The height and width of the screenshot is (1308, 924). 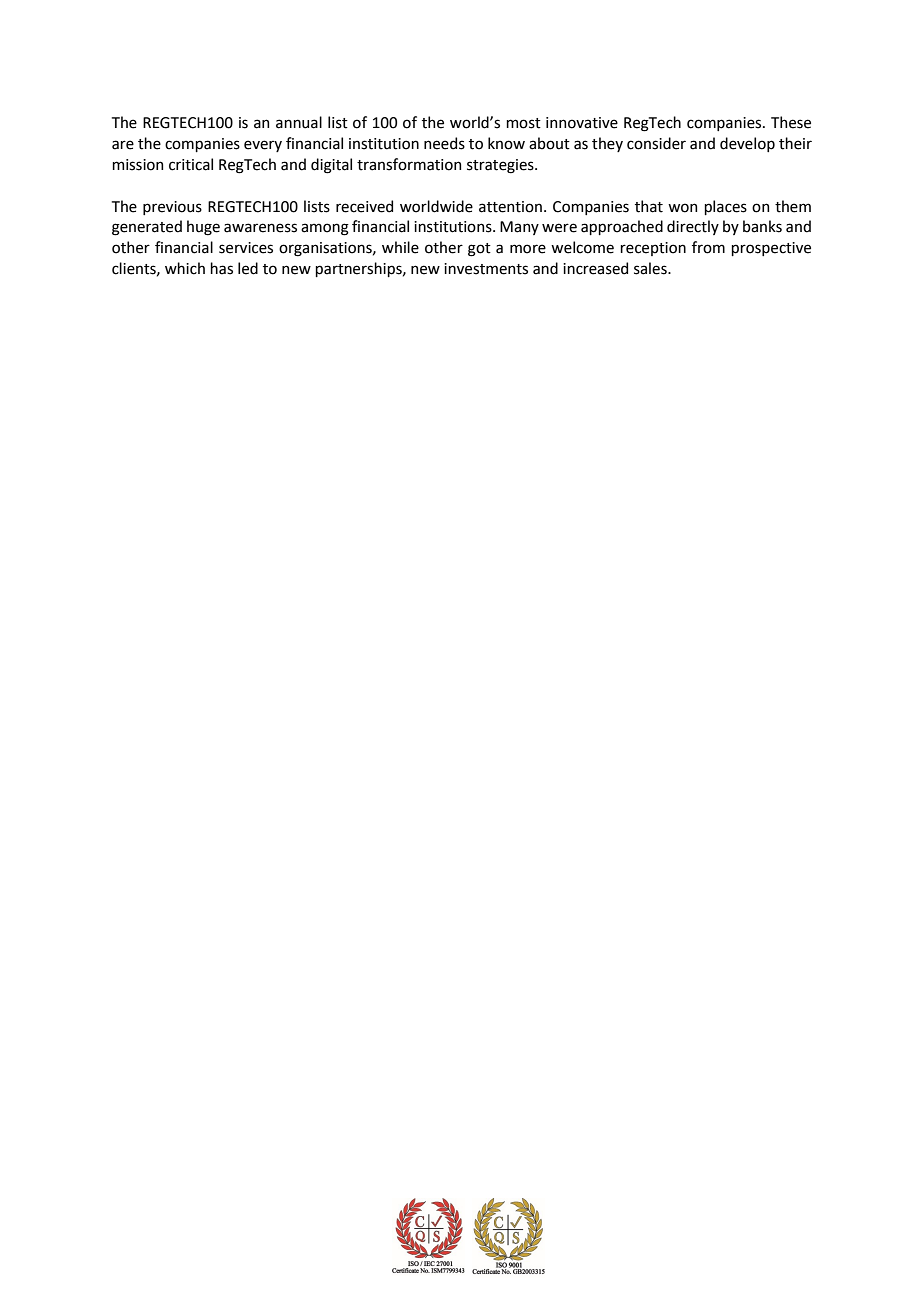 What do you see at coordinates (510, 207) in the screenshot?
I see `attention` at bounding box center [510, 207].
